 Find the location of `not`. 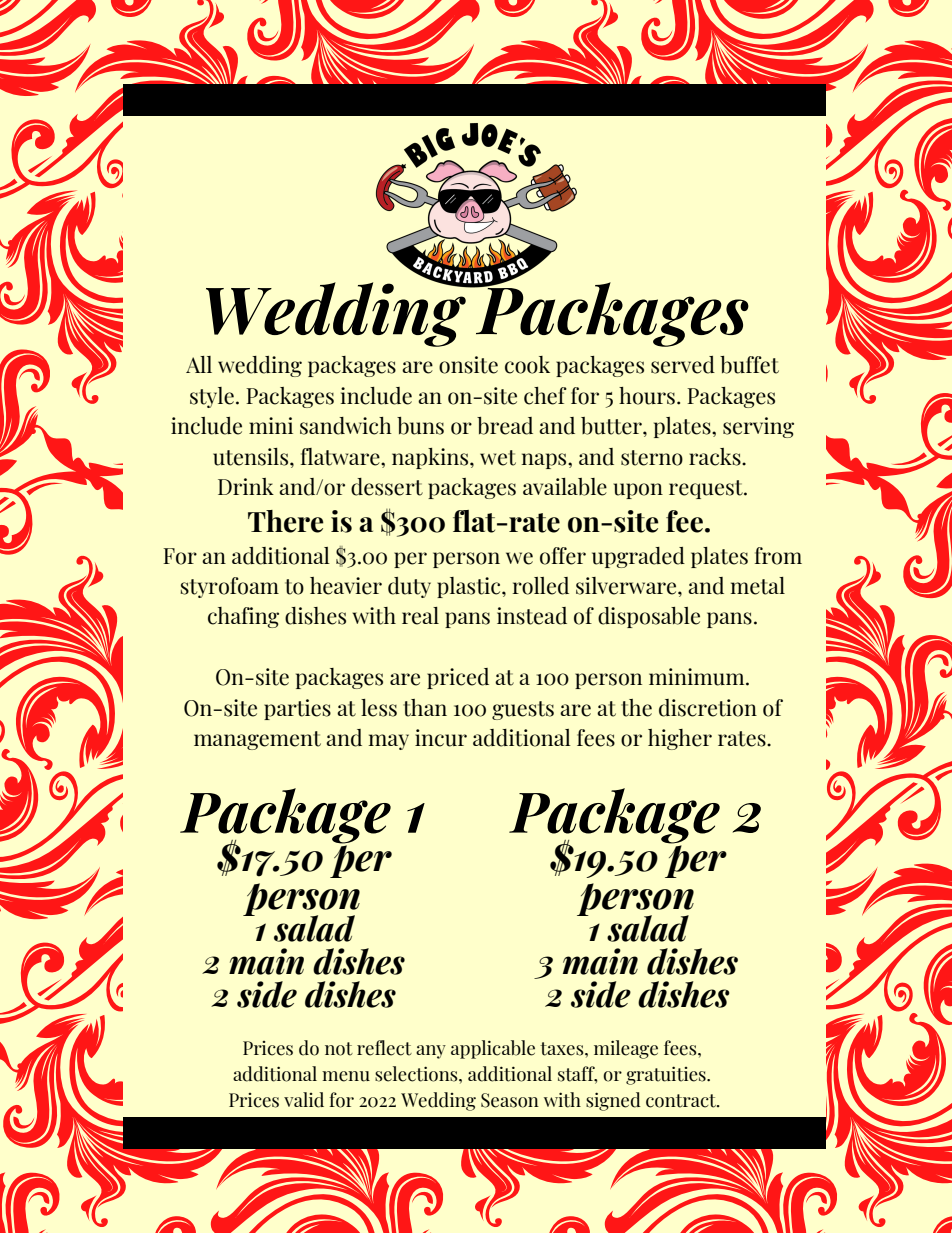

not is located at coordinates (339, 1049).
